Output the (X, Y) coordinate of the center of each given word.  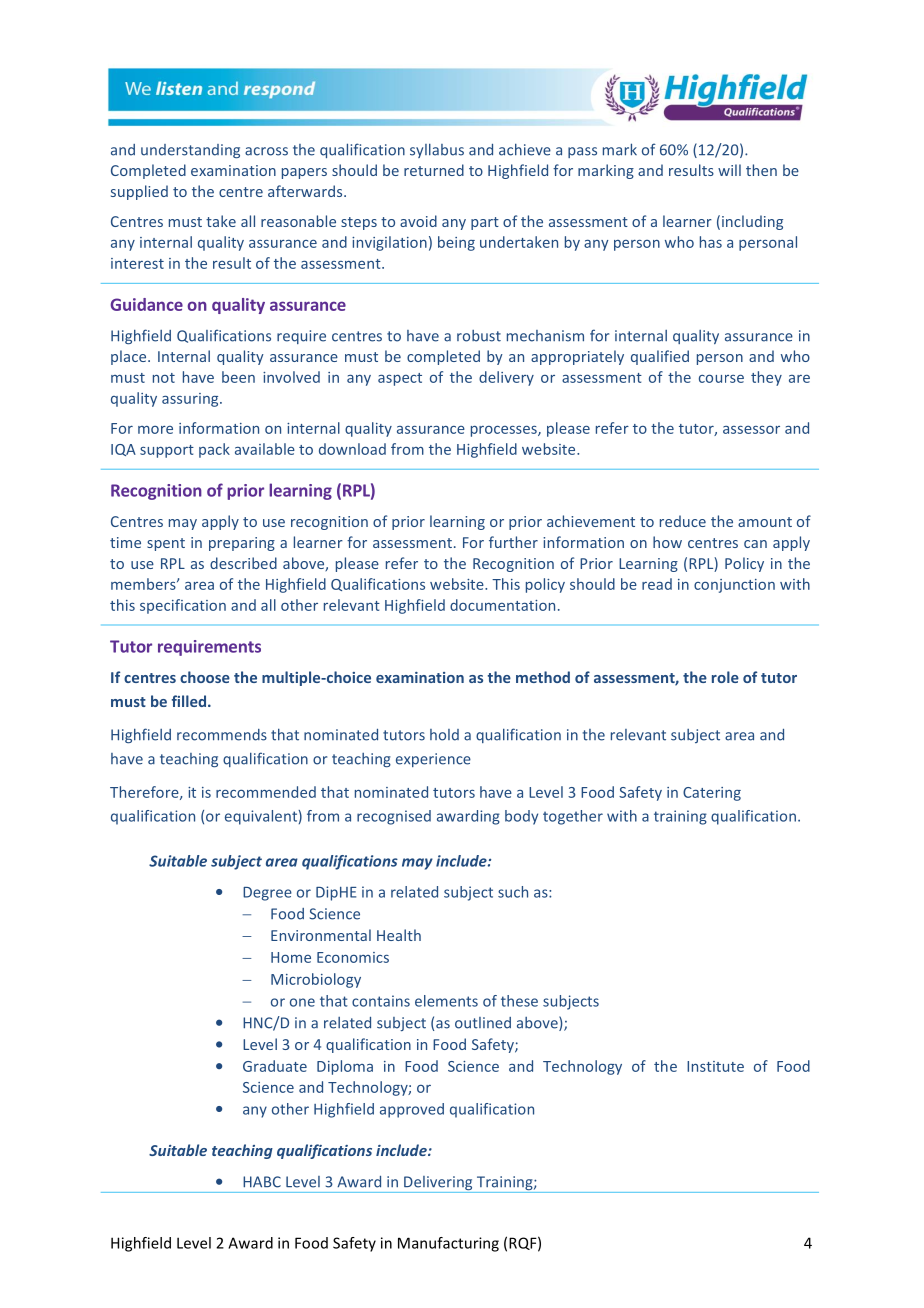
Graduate (275, 1066)
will (729, 170)
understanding (190, 151)
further (513, 542)
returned (434, 170)
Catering (712, 794)
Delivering (438, 1184)
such (513, 892)
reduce (683, 521)
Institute (715, 1066)
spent (166, 544)
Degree (267, 894)
